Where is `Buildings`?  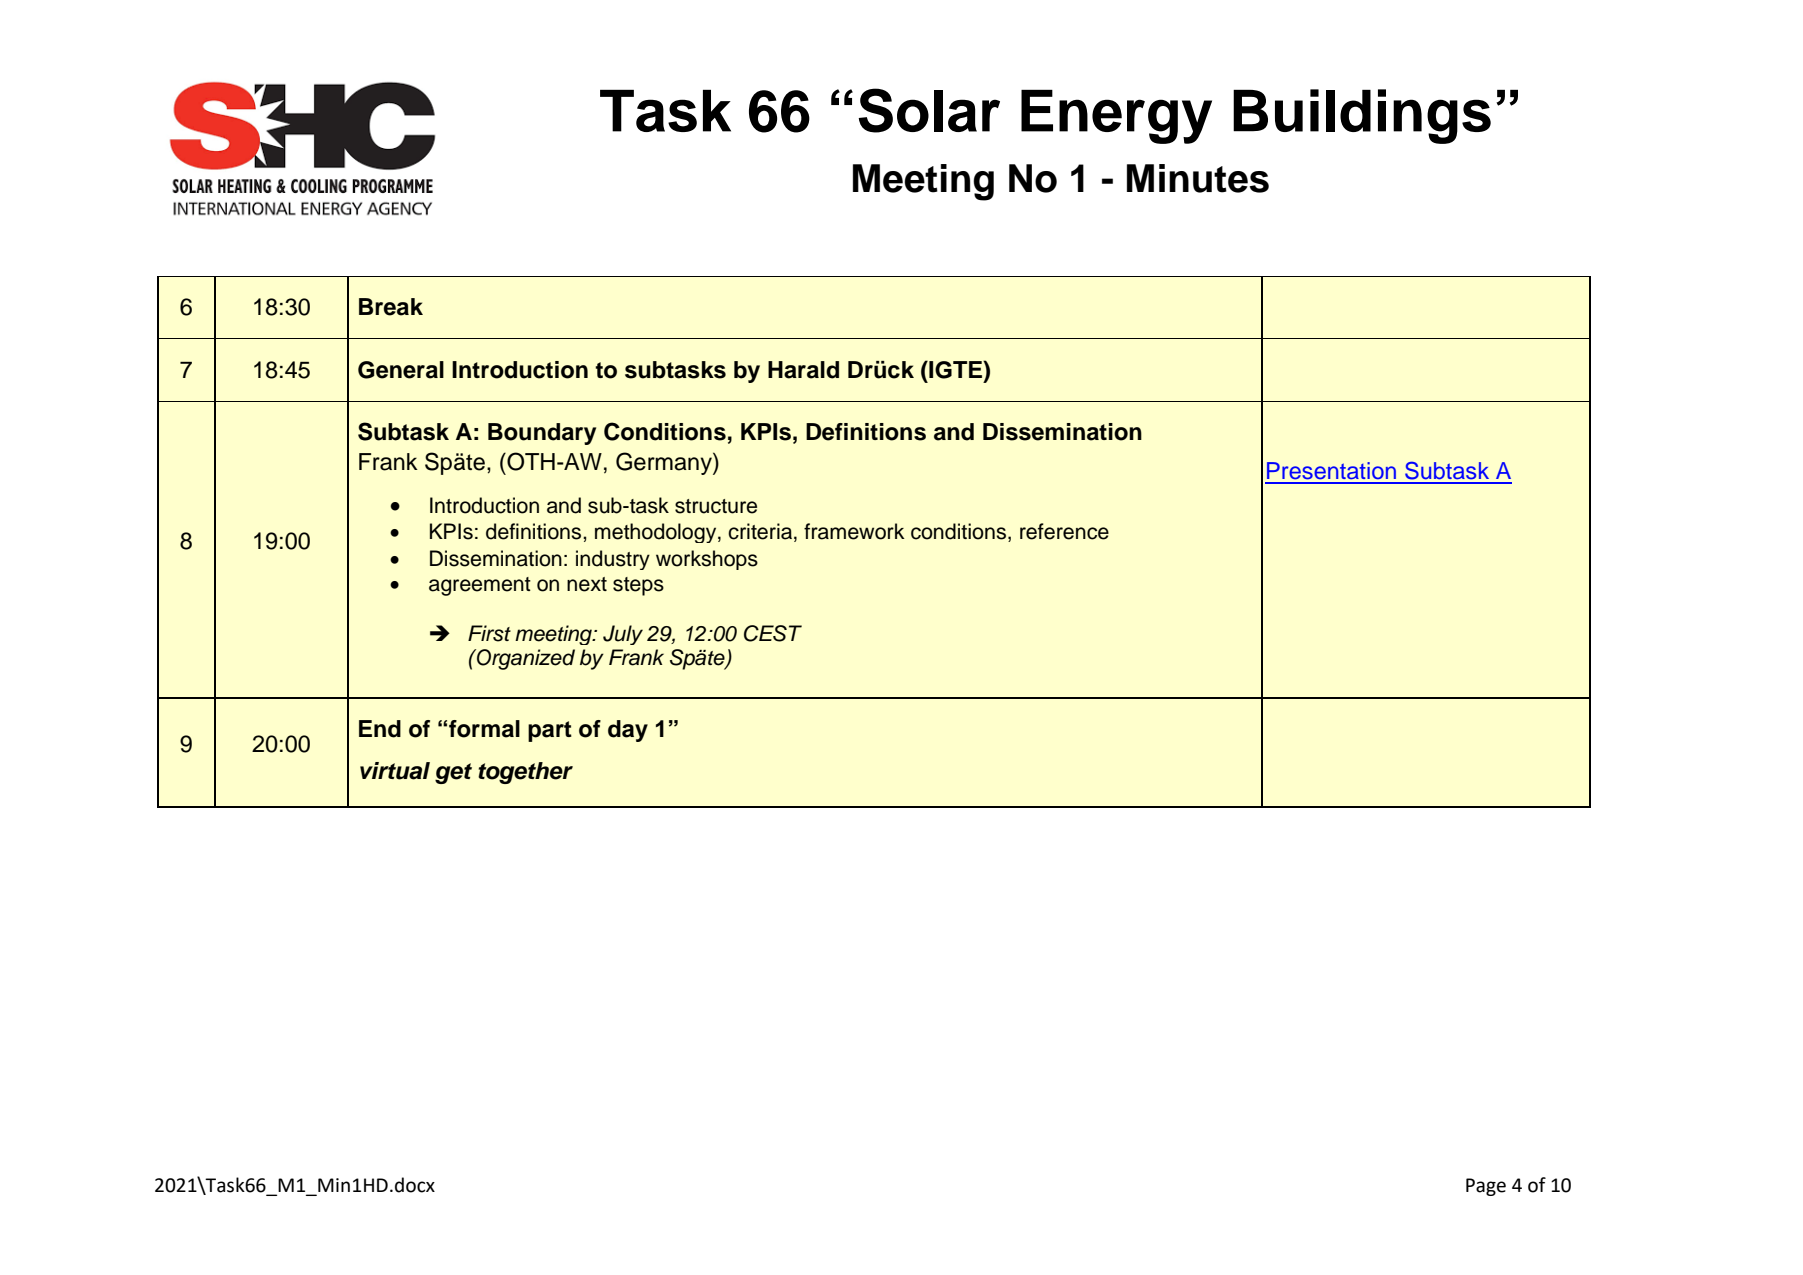
Buildings is located at coordinates (1362, 116).
